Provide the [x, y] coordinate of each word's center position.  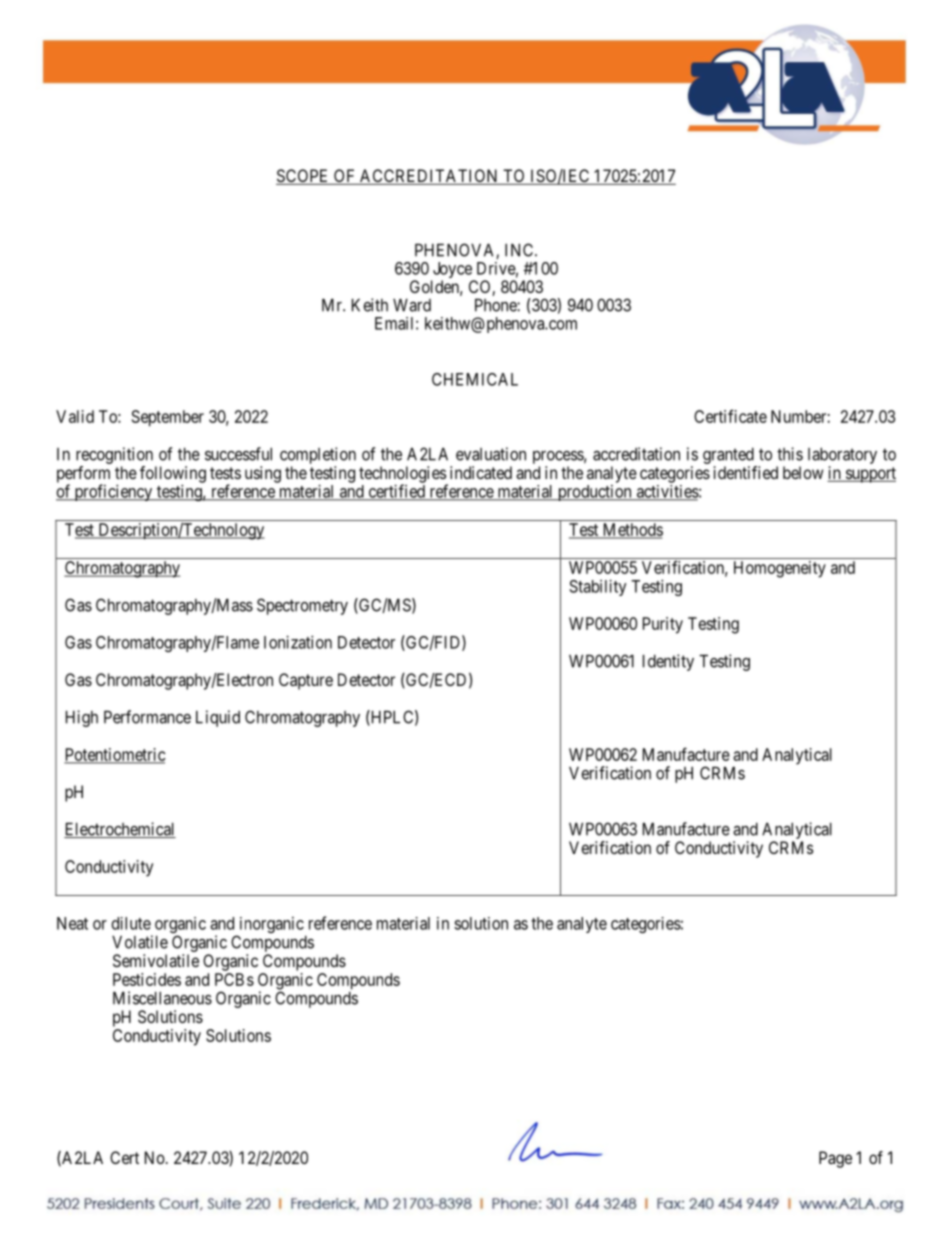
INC [520, 250]
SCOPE [303, 177]
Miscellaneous [162, 998]
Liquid [218, 718]
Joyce [452, 271]
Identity [668, 662]
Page [835, 1159]
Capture [306, 681]
